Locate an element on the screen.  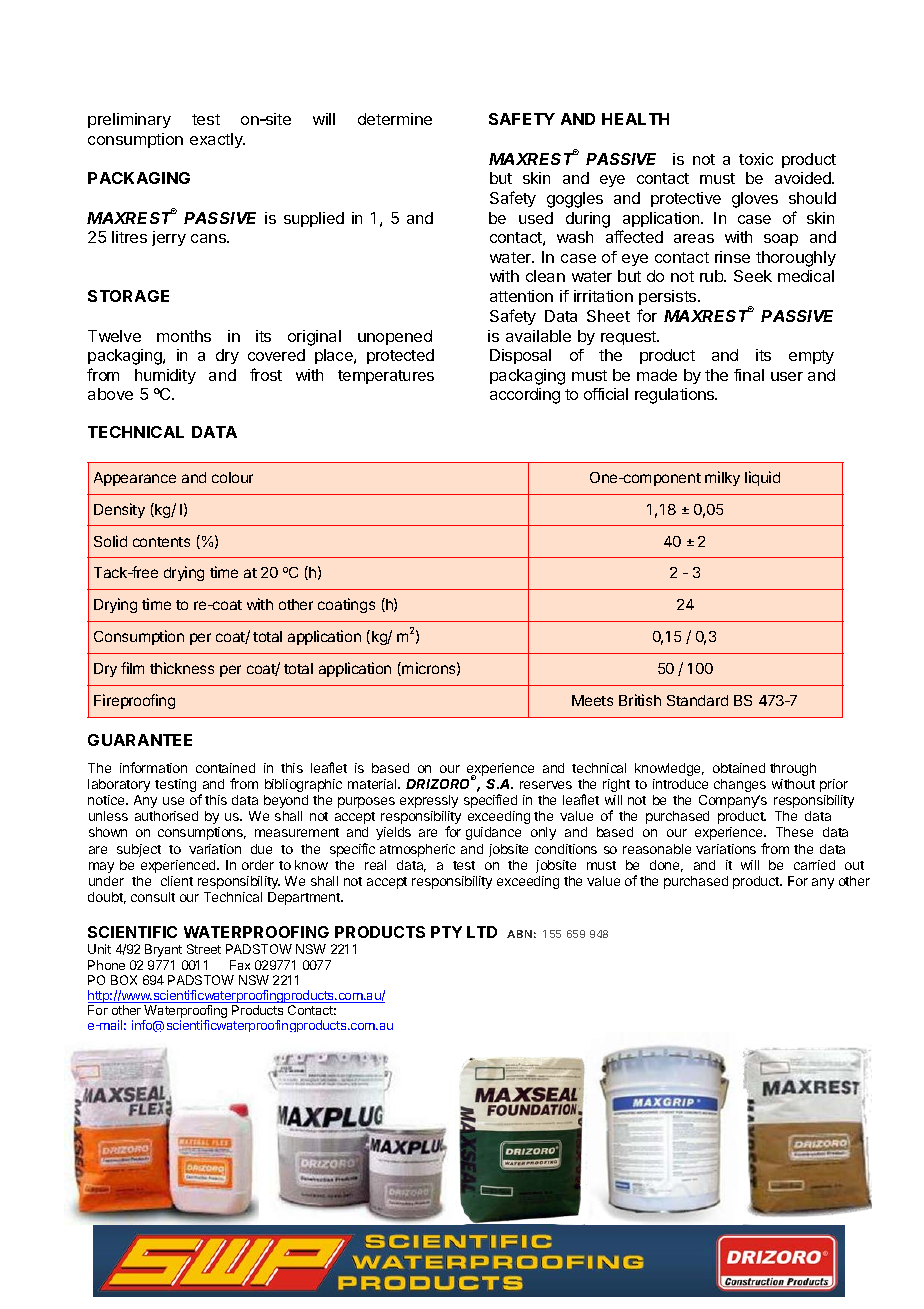
colour is located at coordinates (232, 477).
